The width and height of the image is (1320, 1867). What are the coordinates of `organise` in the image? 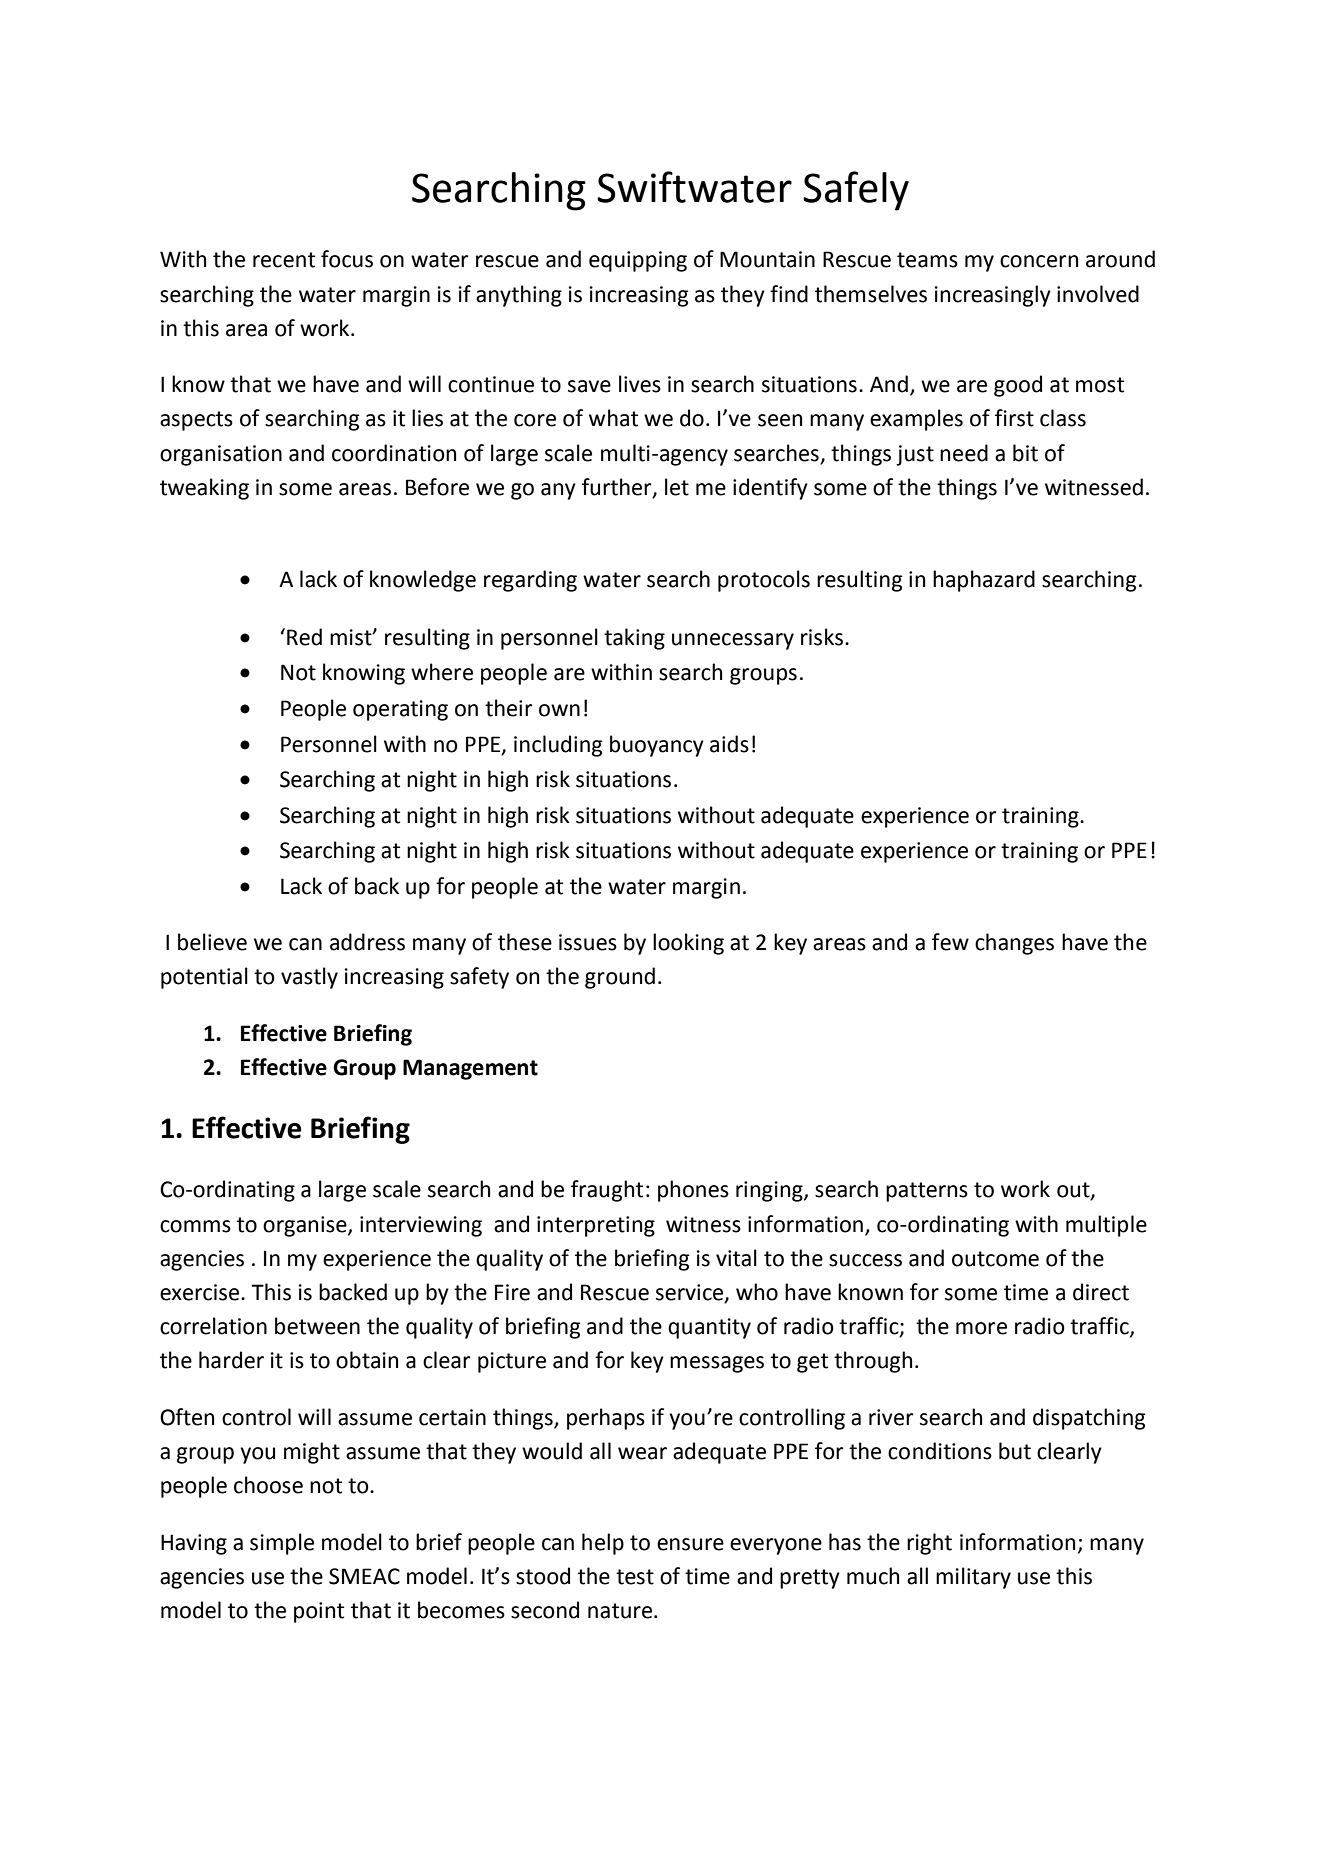 It's located at (306, 1226).
